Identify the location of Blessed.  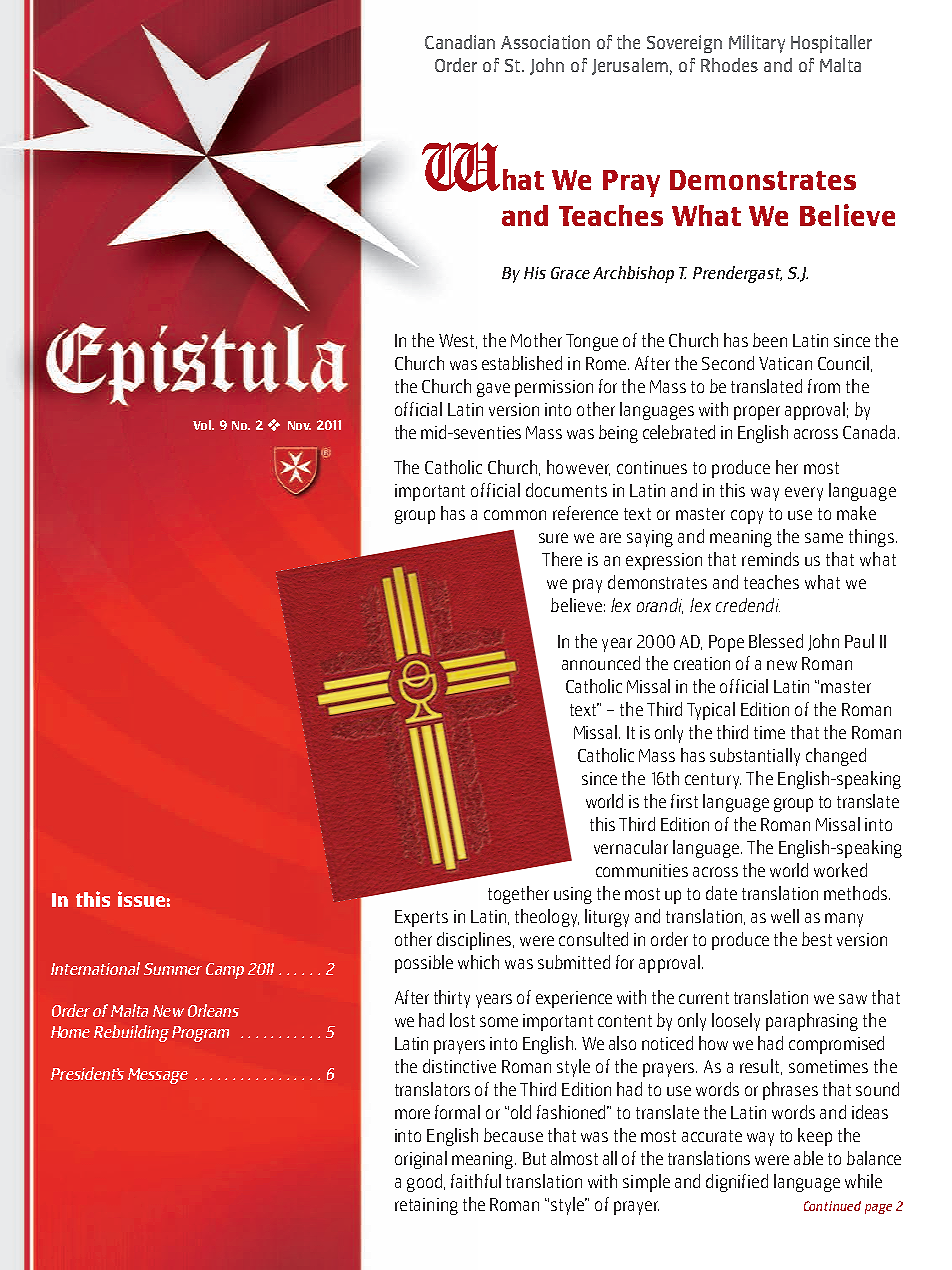
(776, 641).
